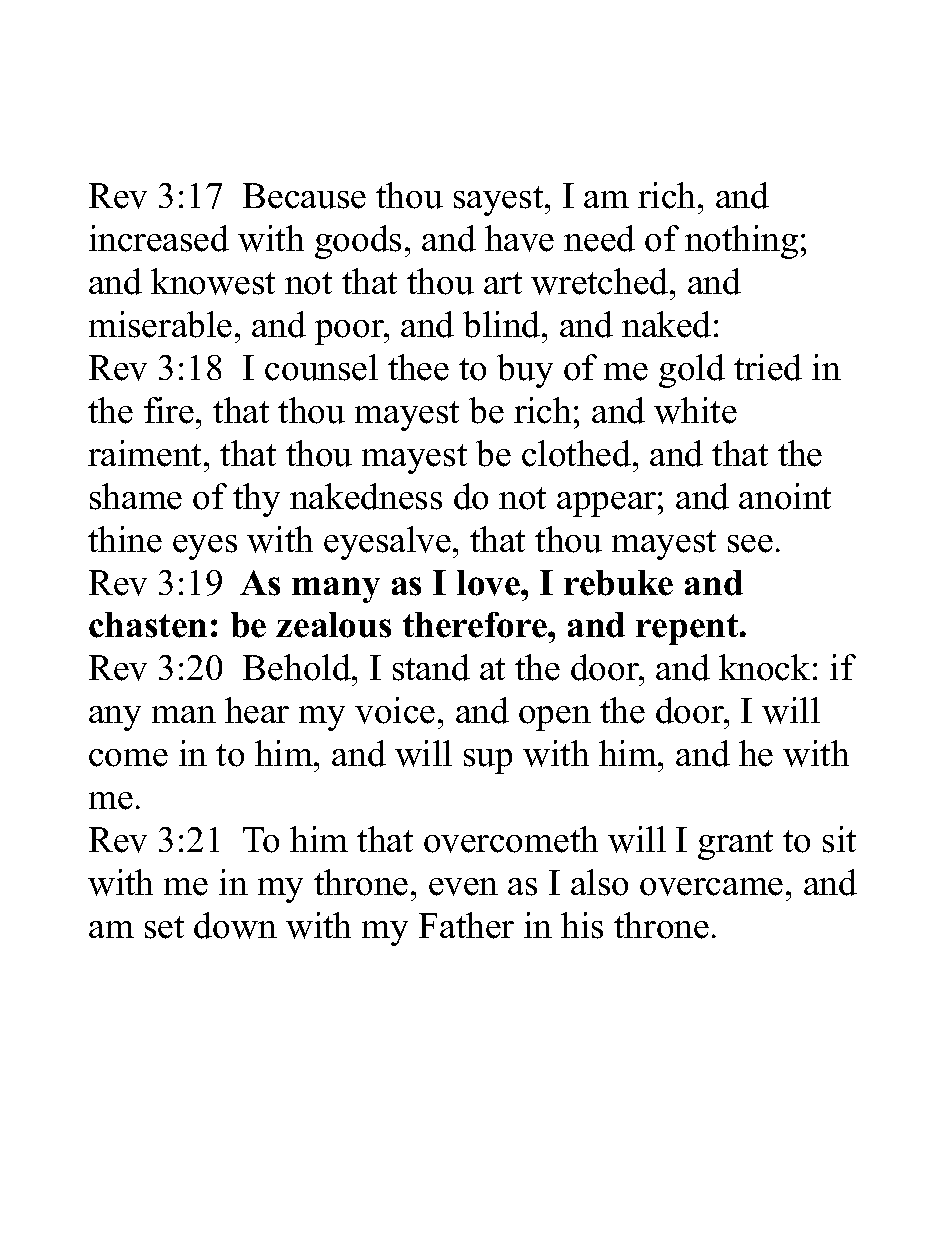  Describe the element at coordinates (488, 761) in the document. I see `sup` at that location.
